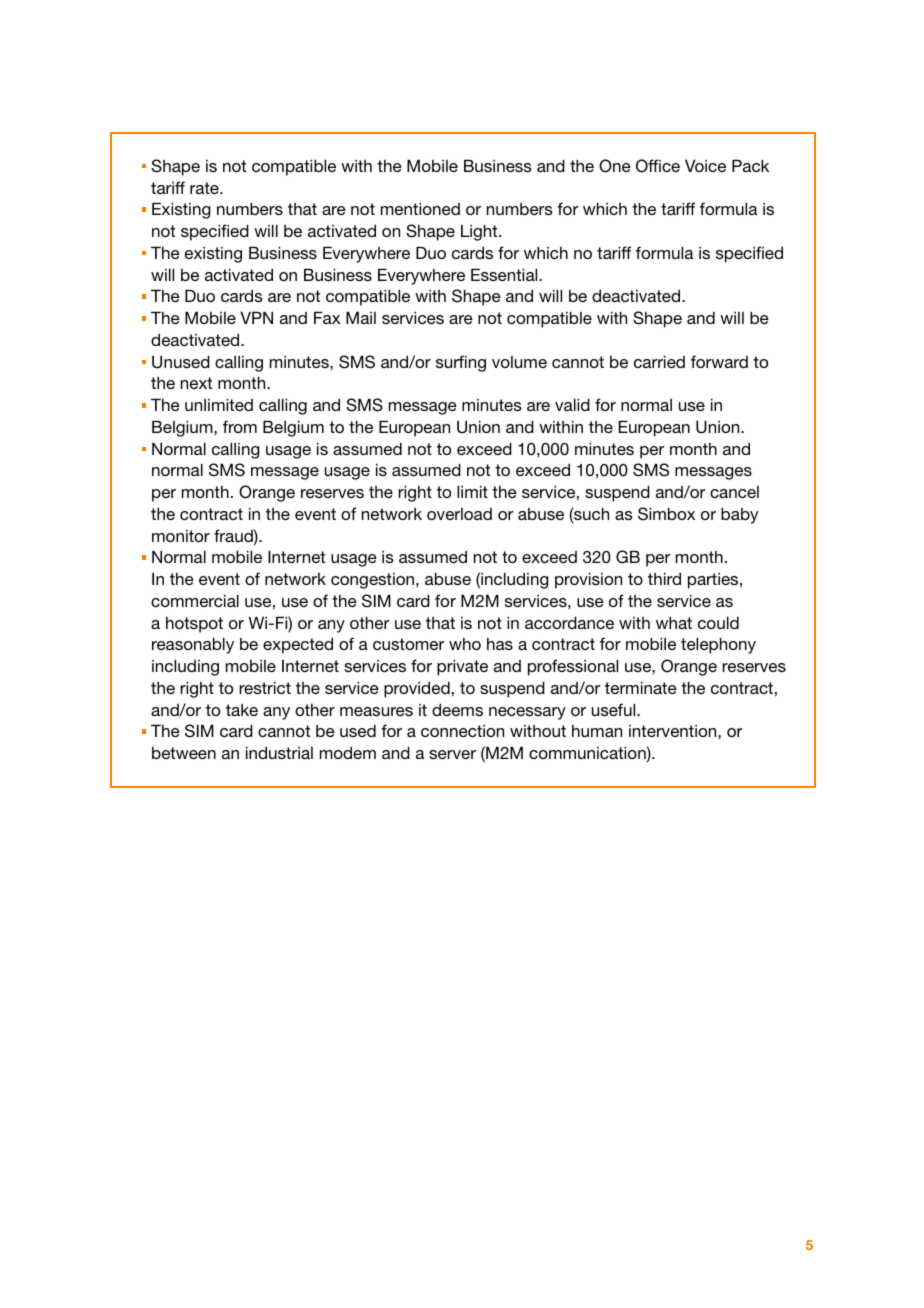  What do you see at coordinates (256, 317) in the image?
I see `VPN` at bounding box center [256, 317].
